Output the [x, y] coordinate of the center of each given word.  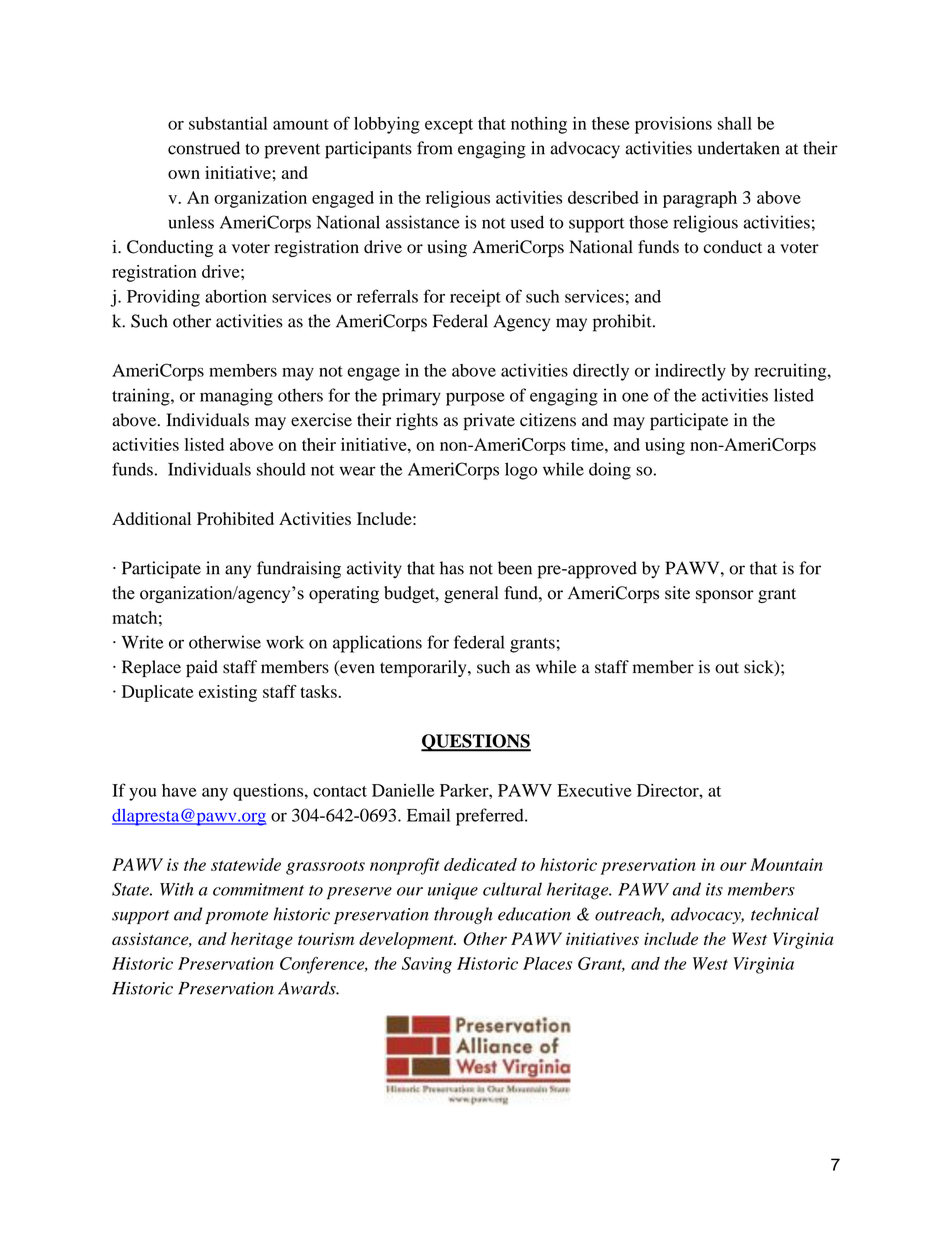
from [435, 148]
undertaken [739, 148]
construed [204, 148]
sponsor [725, 596]
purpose [475, 399]
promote [236, 917]
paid [202, 668]
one [635, 397]
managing [236, 397]
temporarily [424, 669]
